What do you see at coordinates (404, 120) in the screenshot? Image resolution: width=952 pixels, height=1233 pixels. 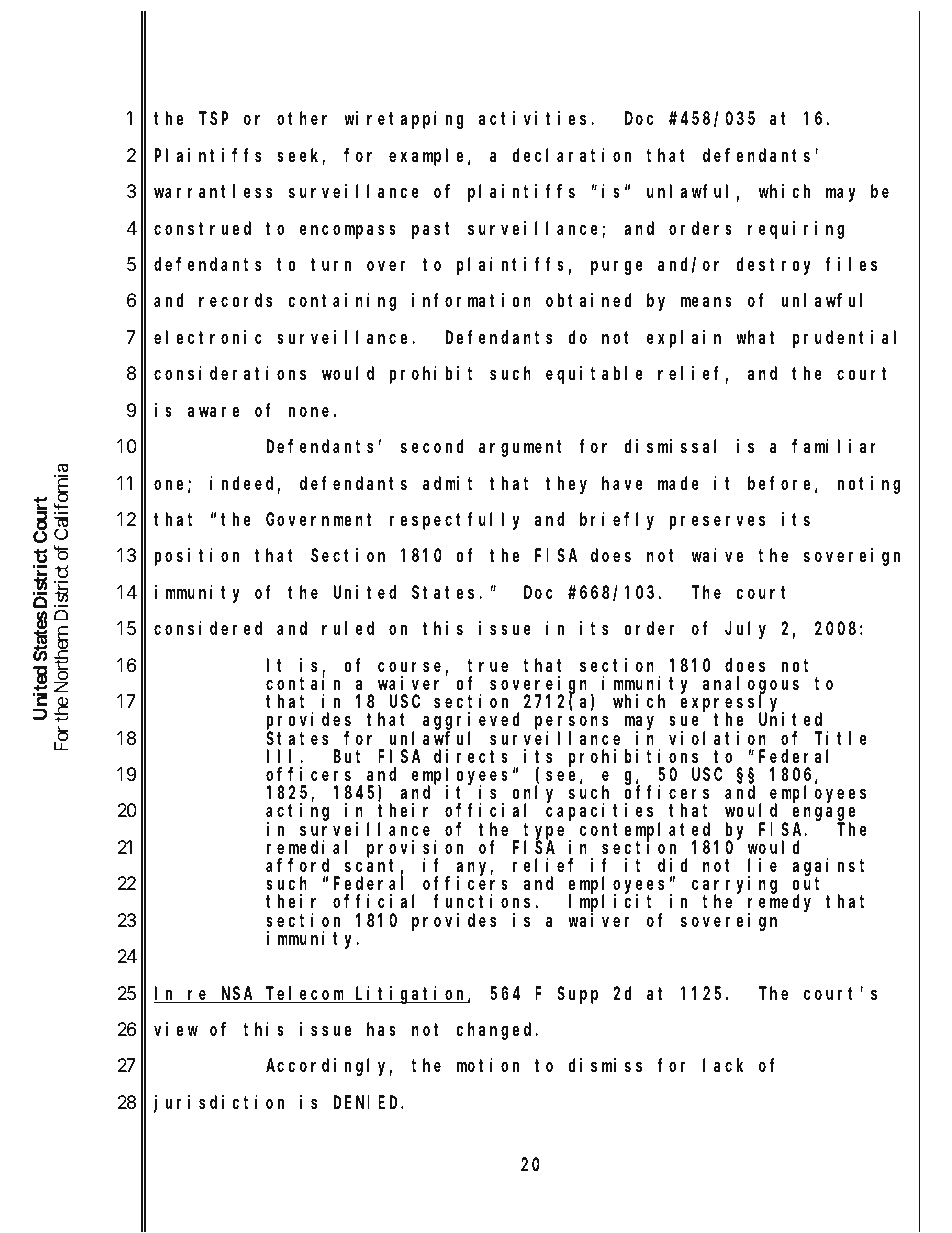 I see `wiretapping` at bounding box center [404, 120].
